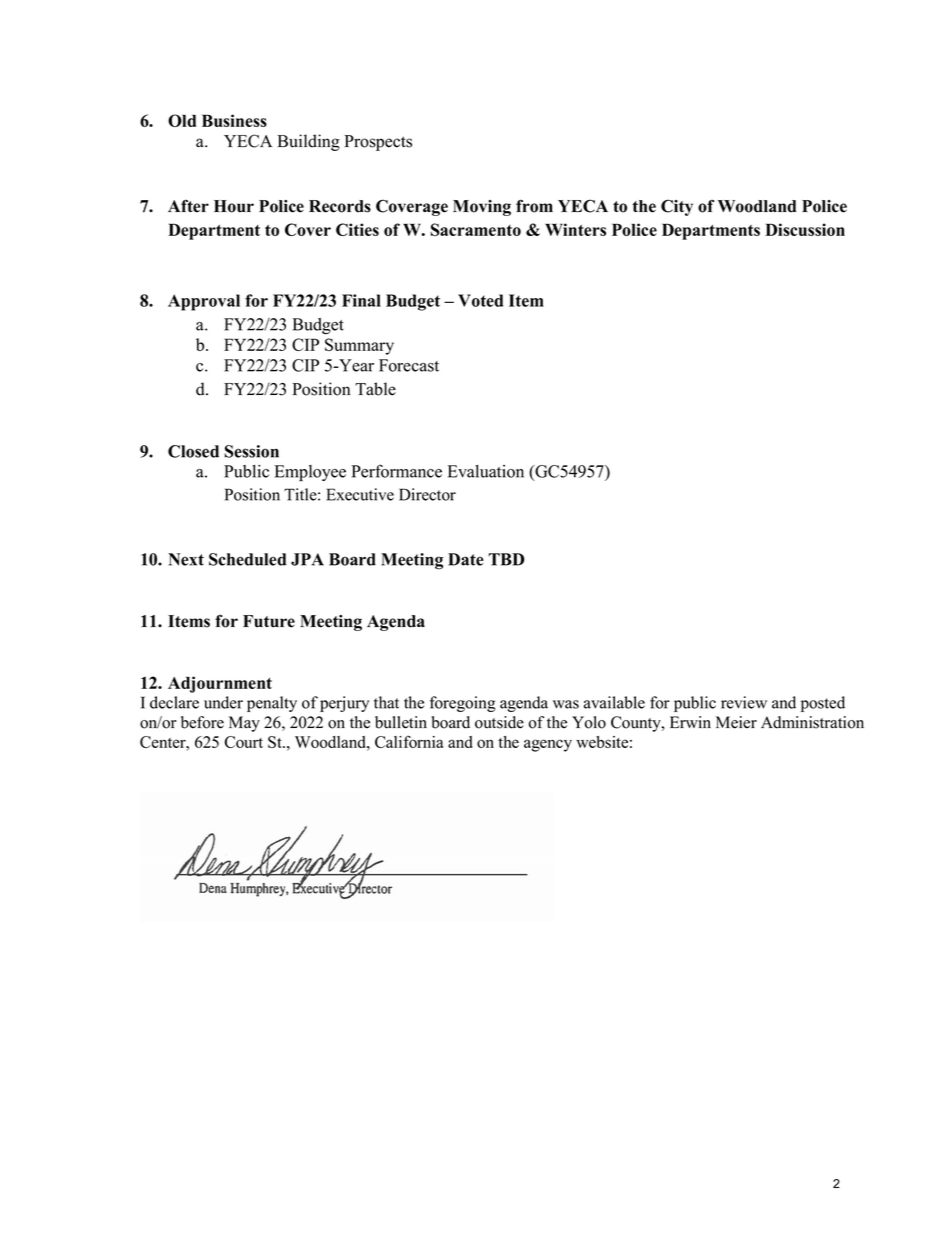 This screenshot has height=1233, width=952. What do you see at coordinates (805, 229) in the screenshot?
I see `Discussion` at bounding box center [805, 229].
